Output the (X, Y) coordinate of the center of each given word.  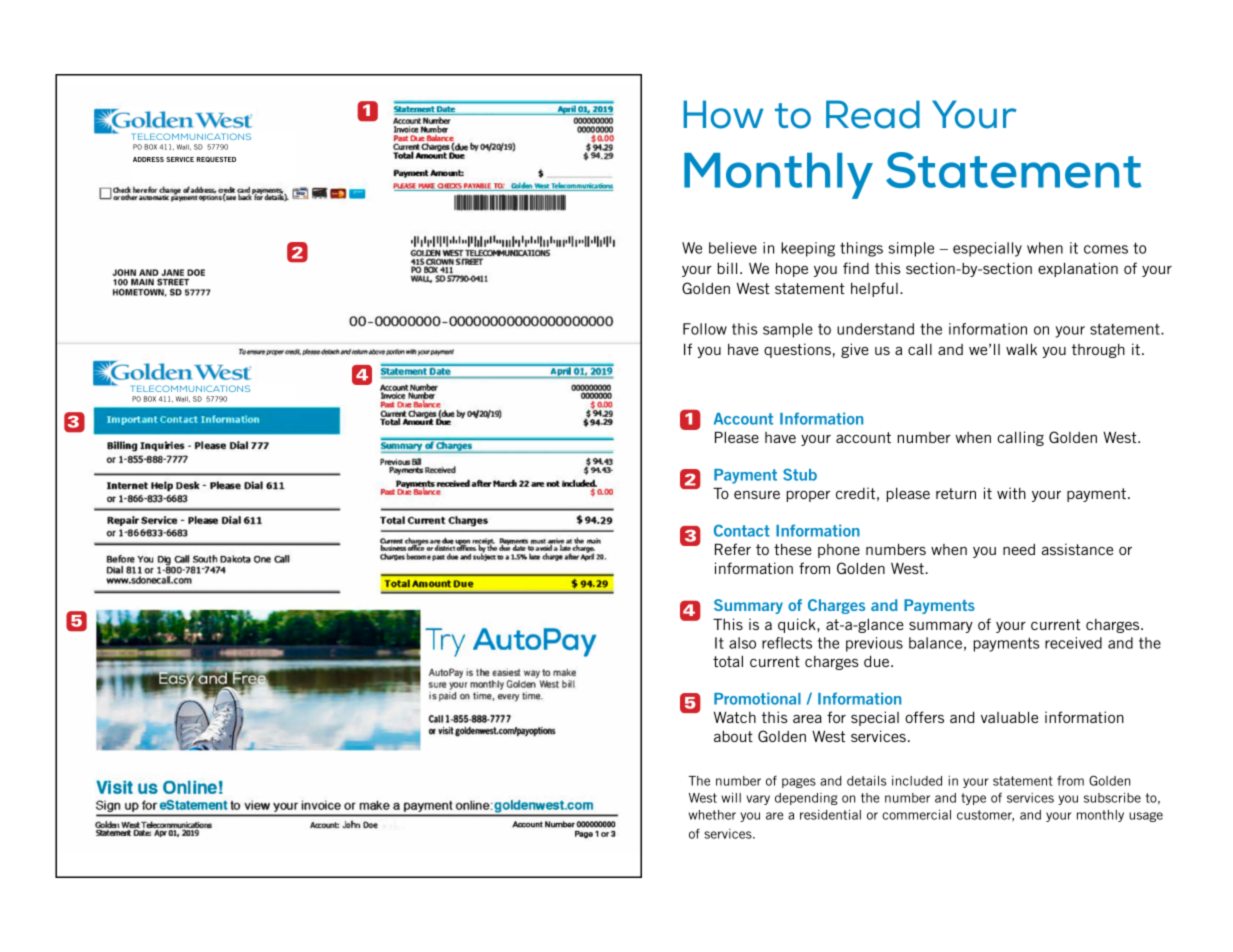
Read (873, 114)
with (1011, 493)
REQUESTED (216, 160)
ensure (757, 495)
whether (712, 815)
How (723, 114)
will (731, 797)
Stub (800, 474)
